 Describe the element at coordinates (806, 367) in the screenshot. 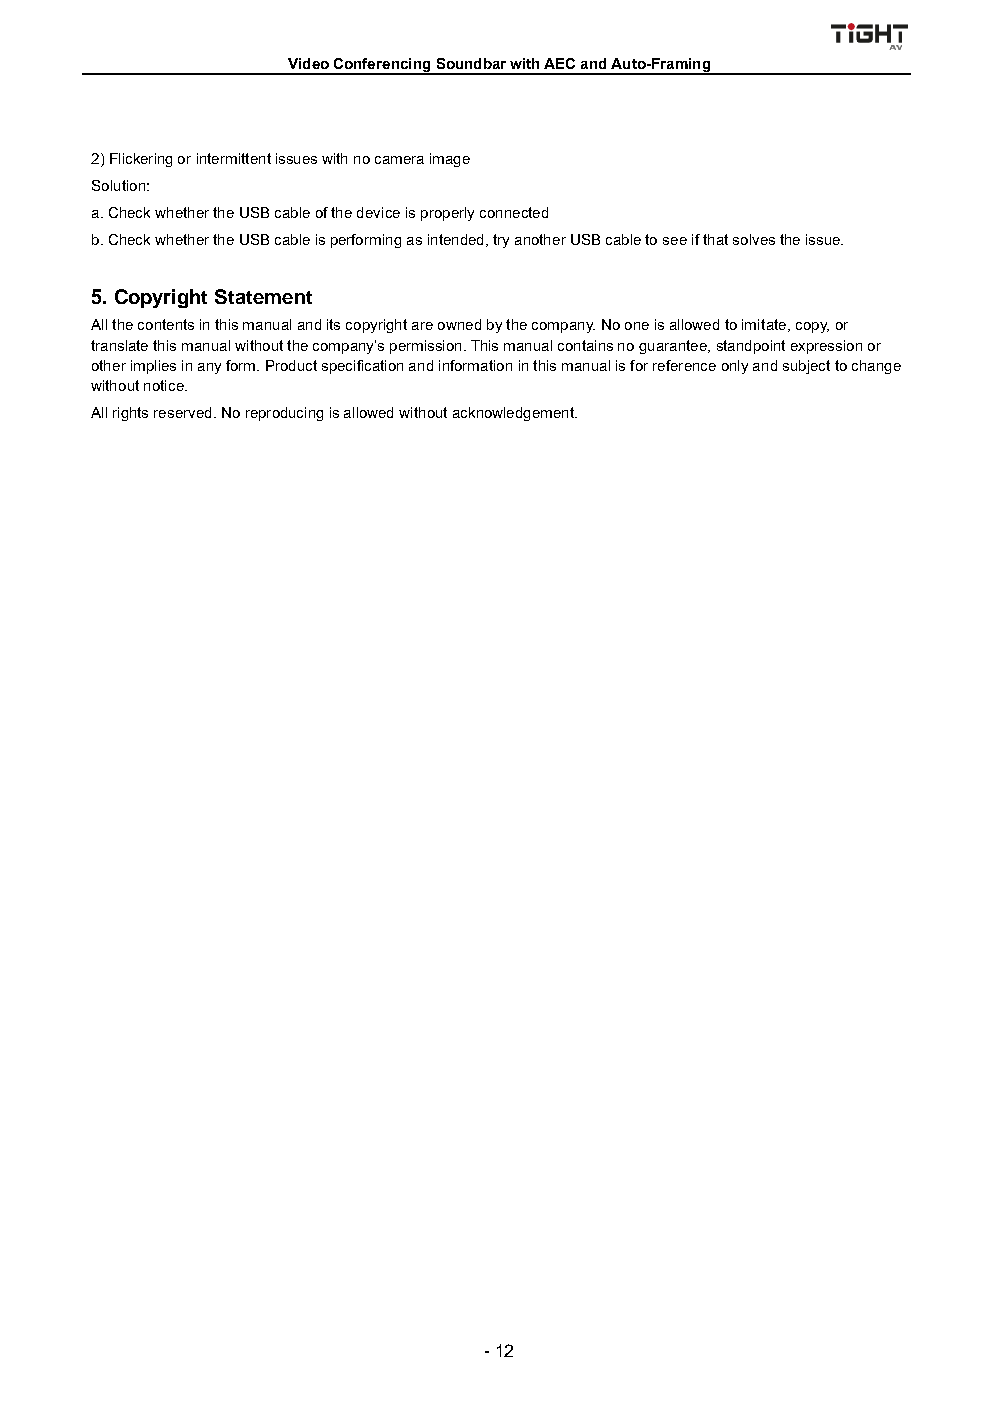

I see `subject` at that location.
